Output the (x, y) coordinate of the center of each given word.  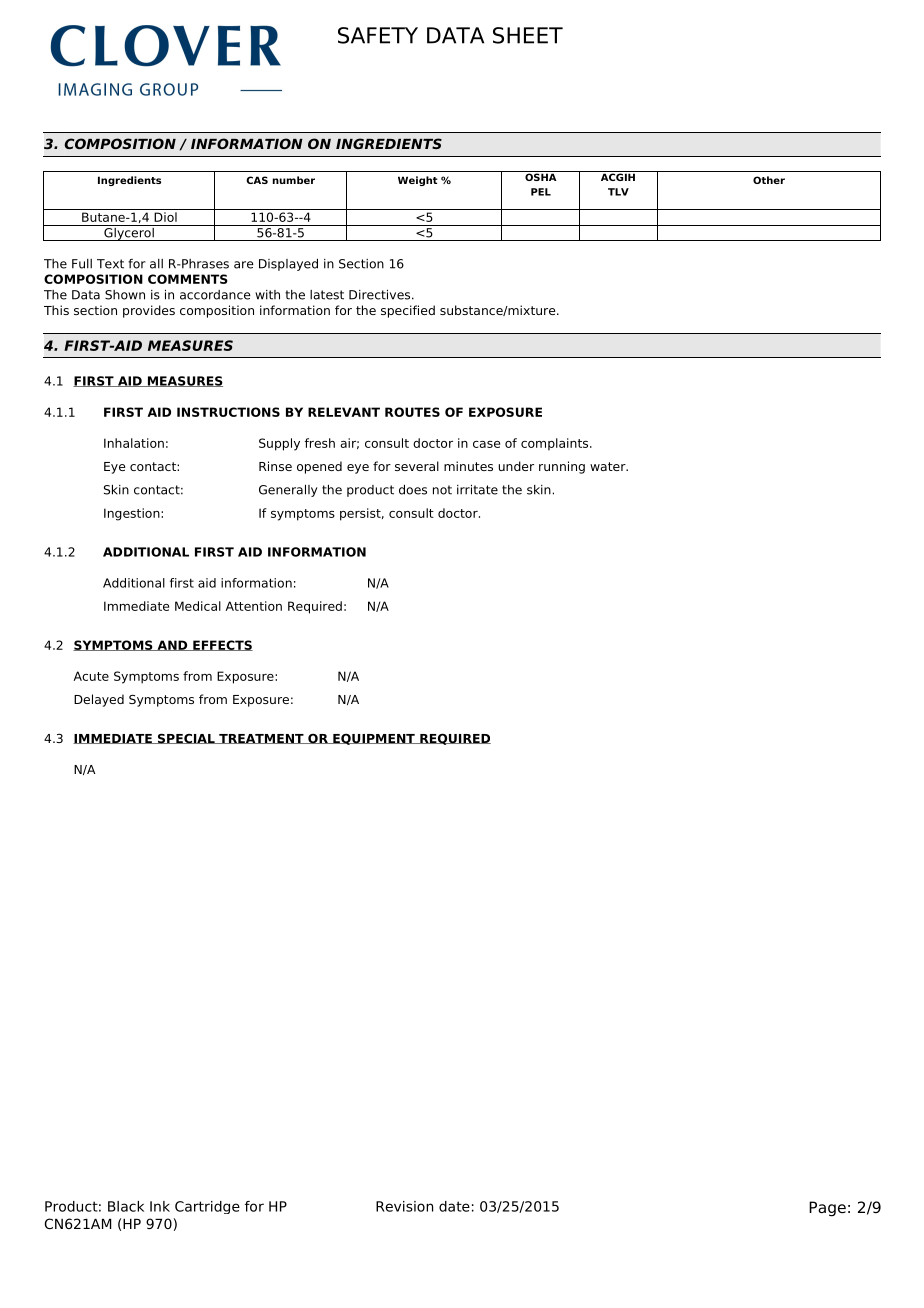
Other (769, 180)
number (294, 180)
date (454, 1206)
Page (827, 1209)
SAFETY (378, 35)
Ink (160, 1206)
